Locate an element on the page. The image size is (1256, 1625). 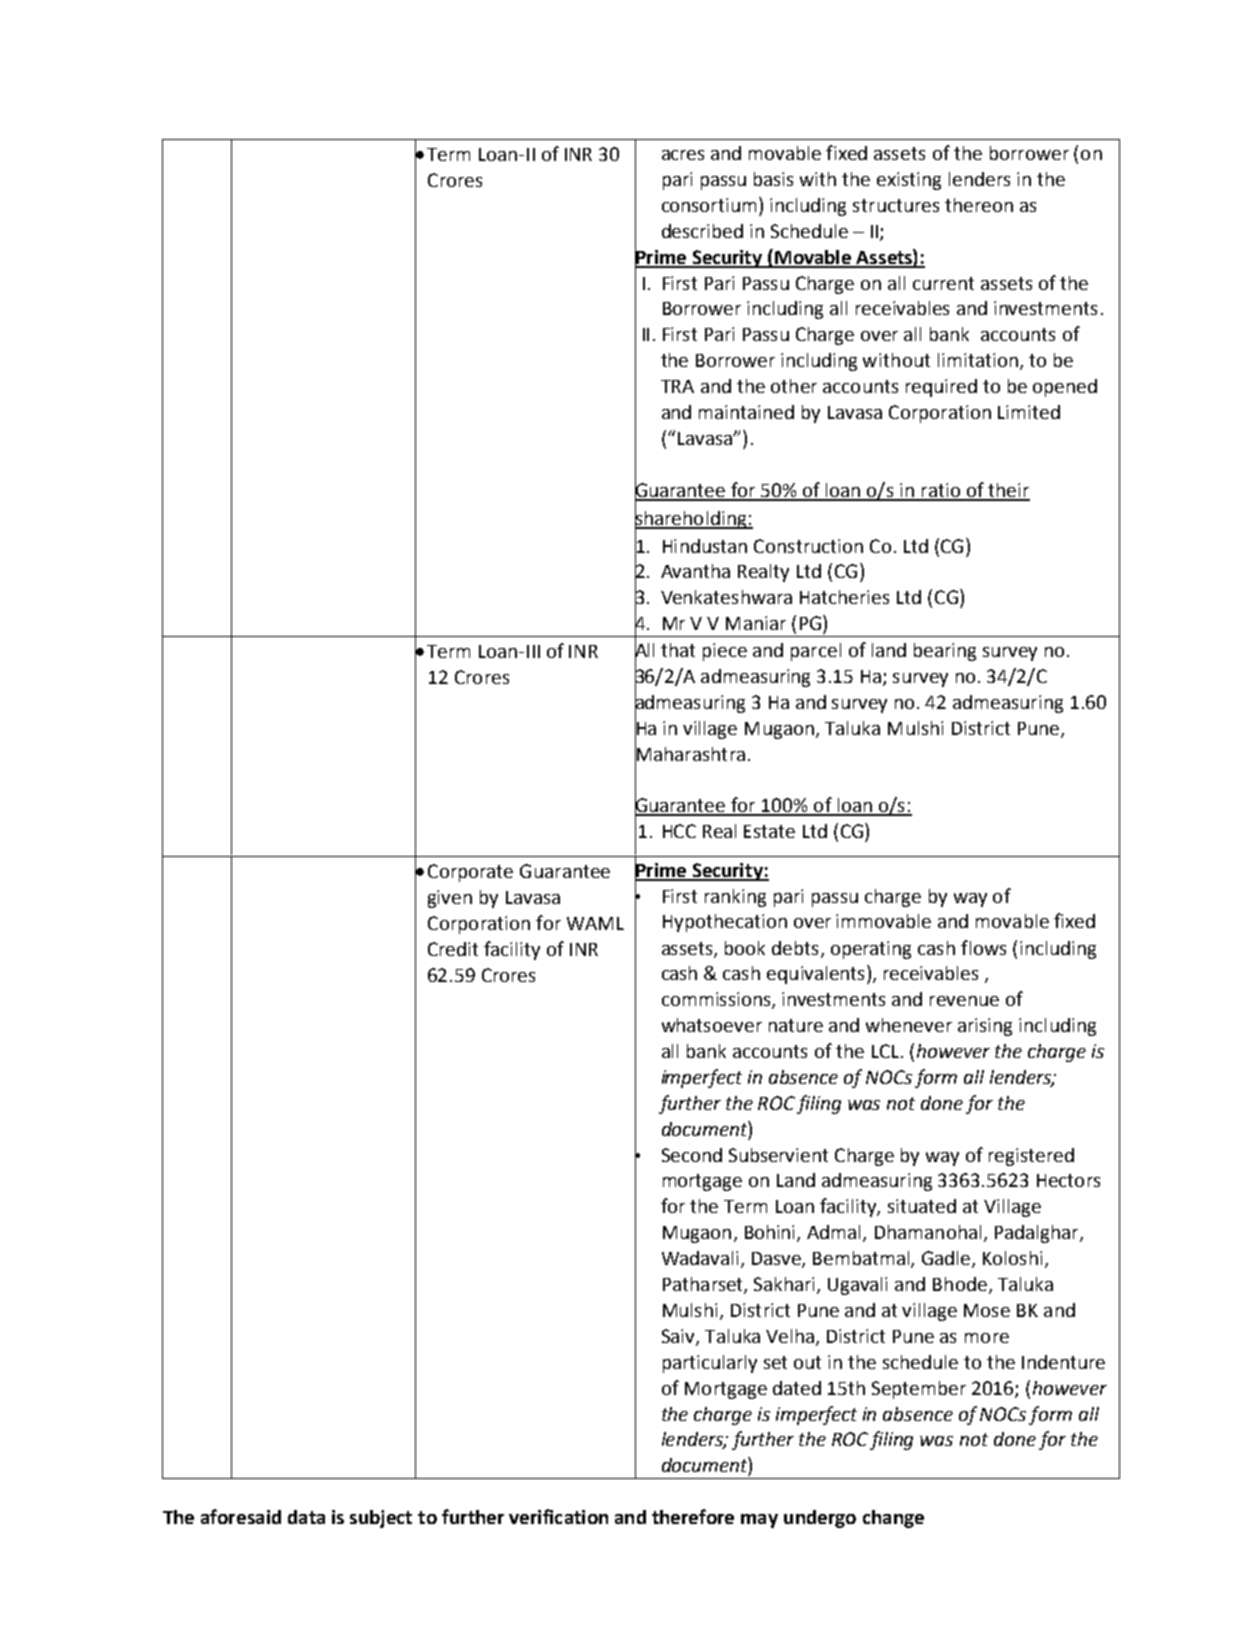
flows is located at coordinates (983, 947).
